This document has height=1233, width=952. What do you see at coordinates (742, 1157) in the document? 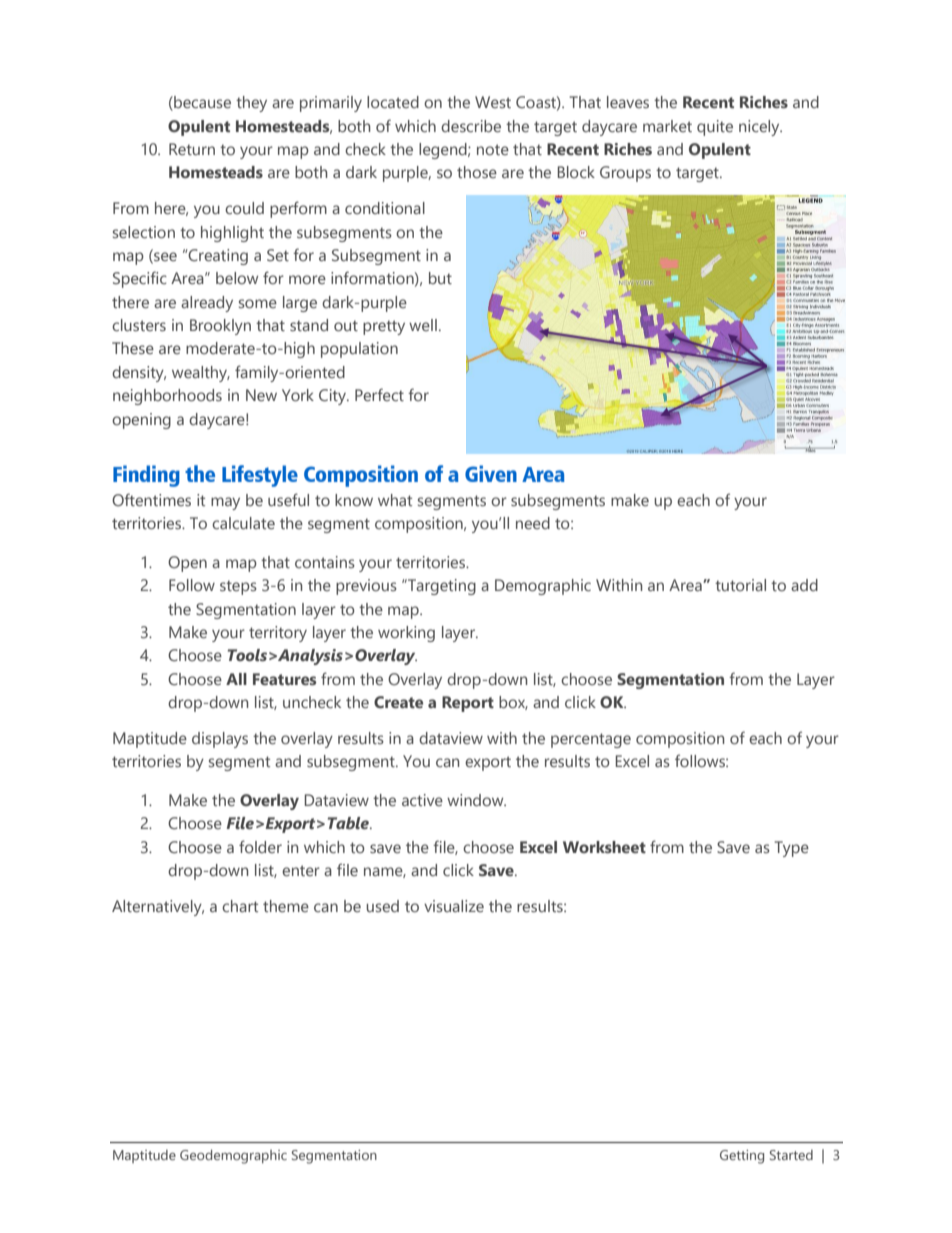
I see `Getting` at bounding box center [742, 1157].
